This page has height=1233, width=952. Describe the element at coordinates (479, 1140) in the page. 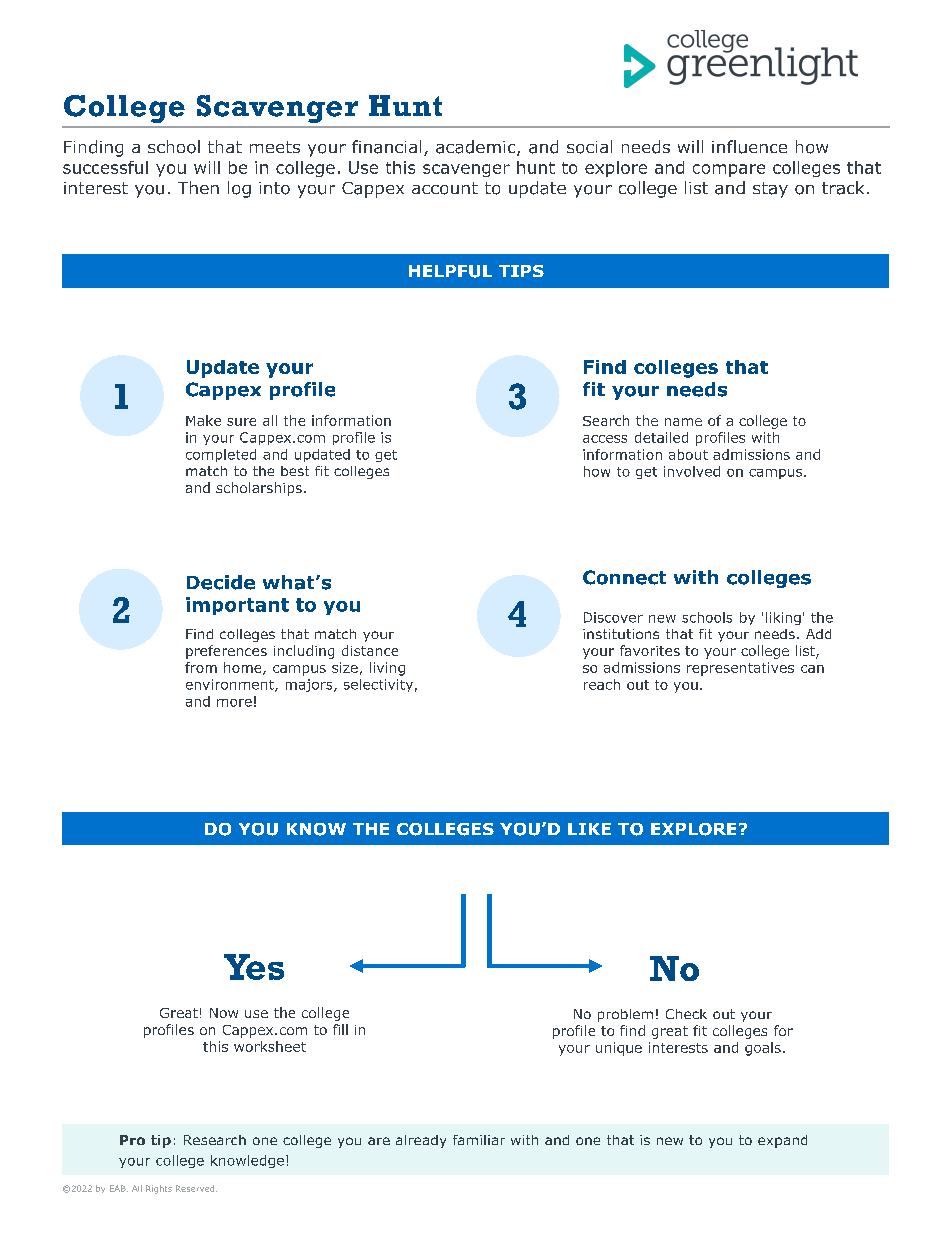

I see `familiar` at that location.
